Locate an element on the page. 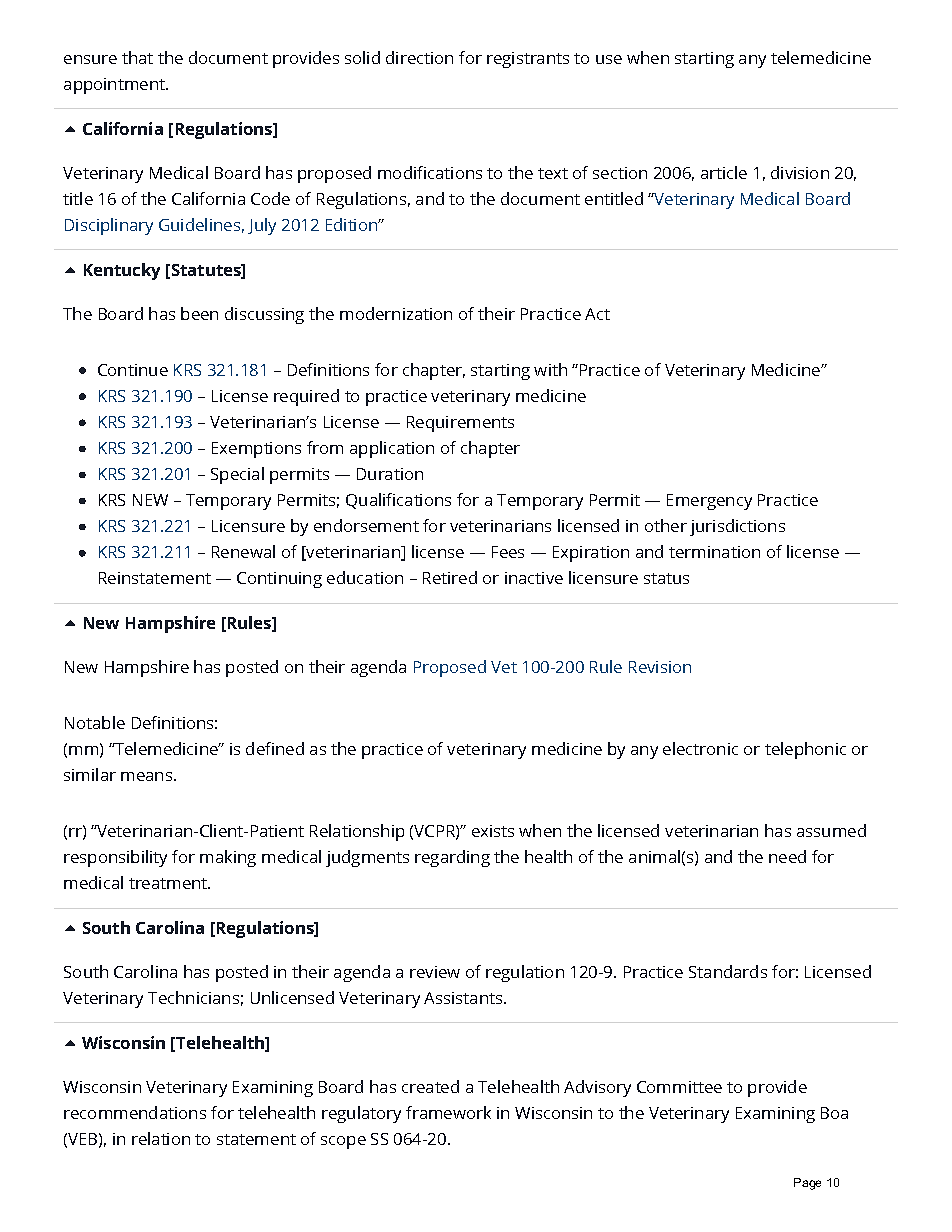 This document has width=952, height=1232. Requirements is located at coordinates (460, 424).
